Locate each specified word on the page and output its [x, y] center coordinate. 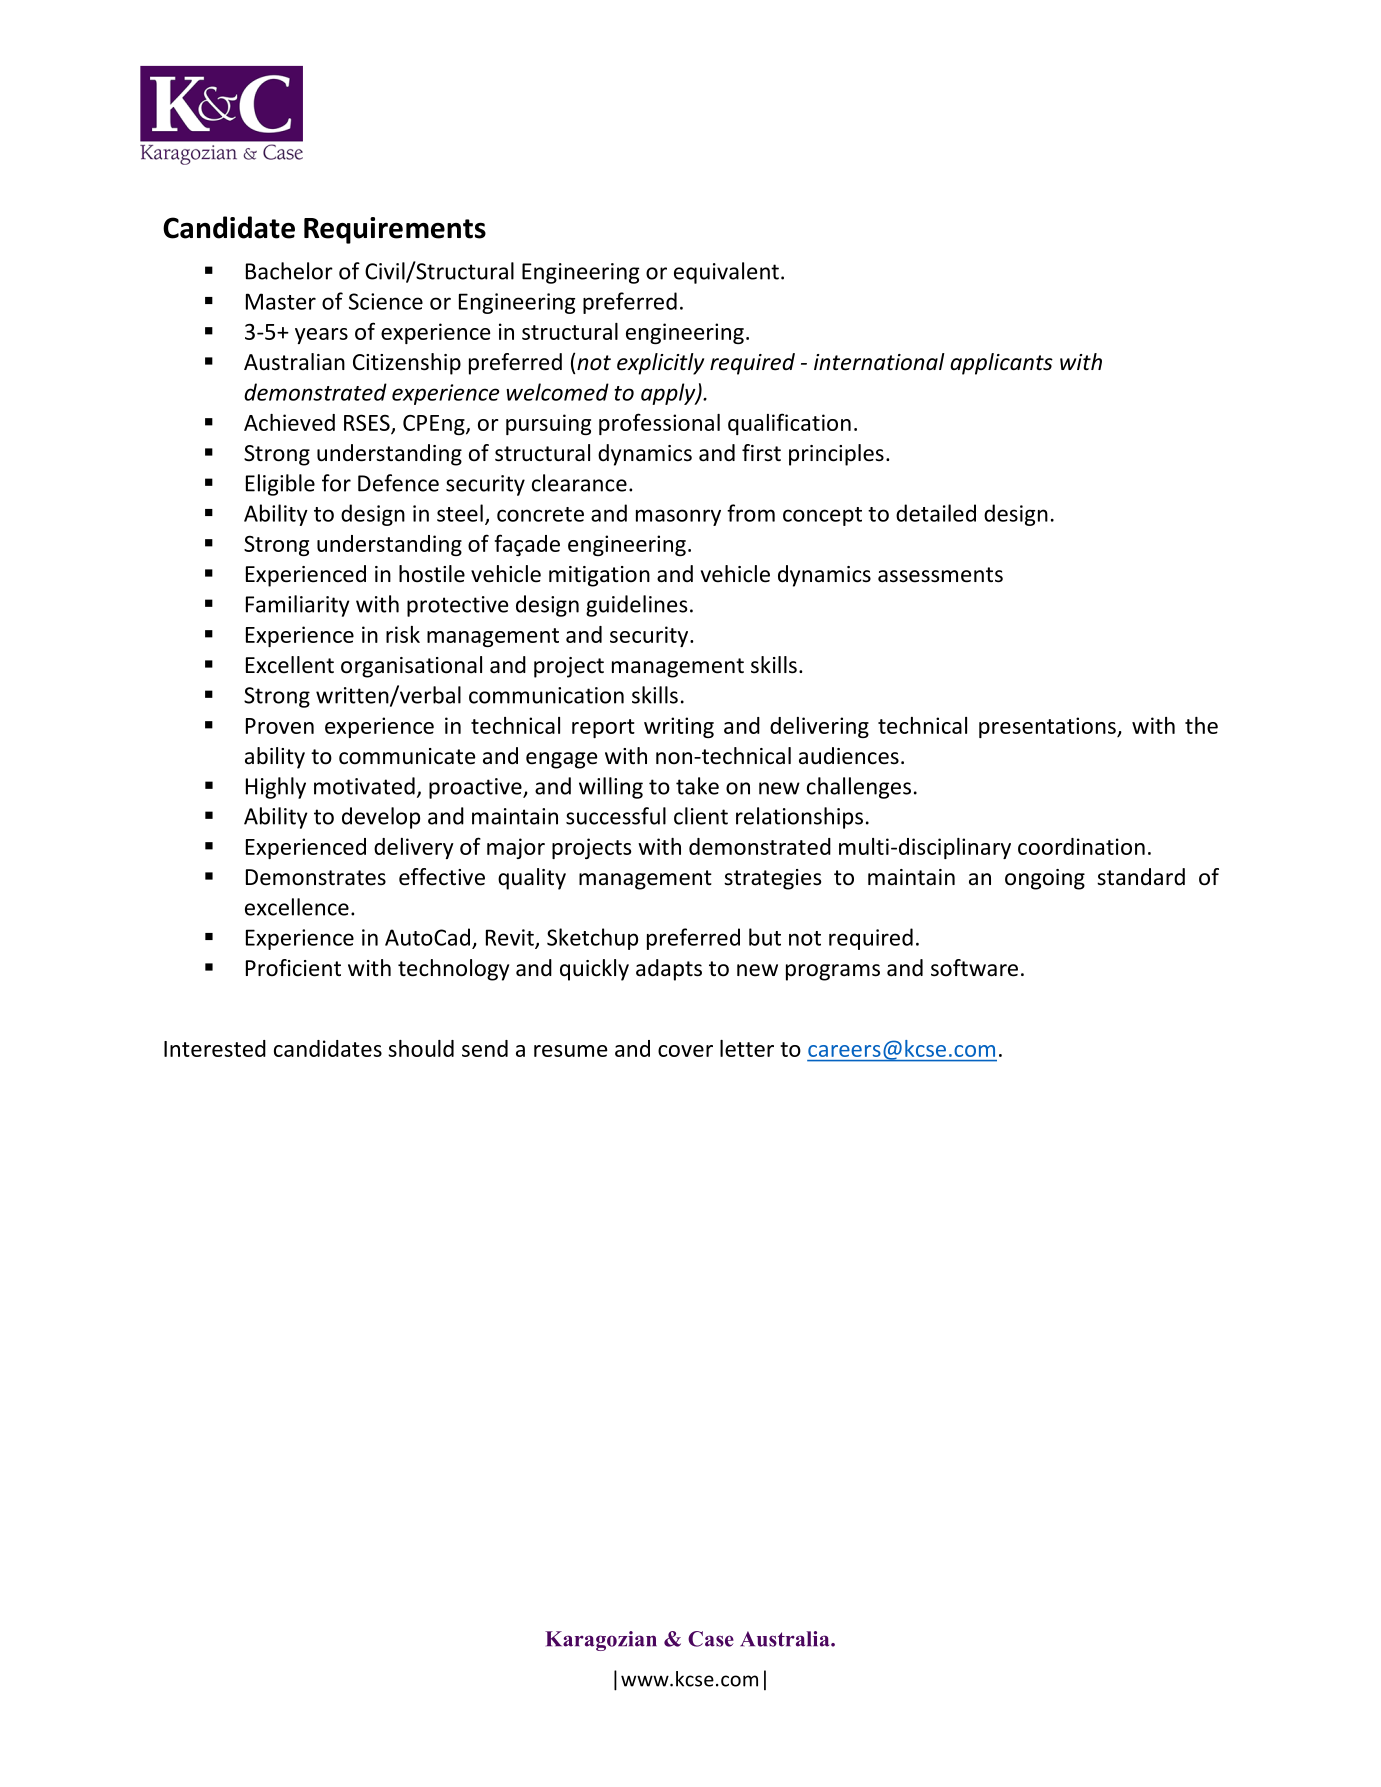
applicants [1001, 364]
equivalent [726, 273]
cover [685, 1051]
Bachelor [289, 271]
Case [711, 1639]
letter [747, 1048]
